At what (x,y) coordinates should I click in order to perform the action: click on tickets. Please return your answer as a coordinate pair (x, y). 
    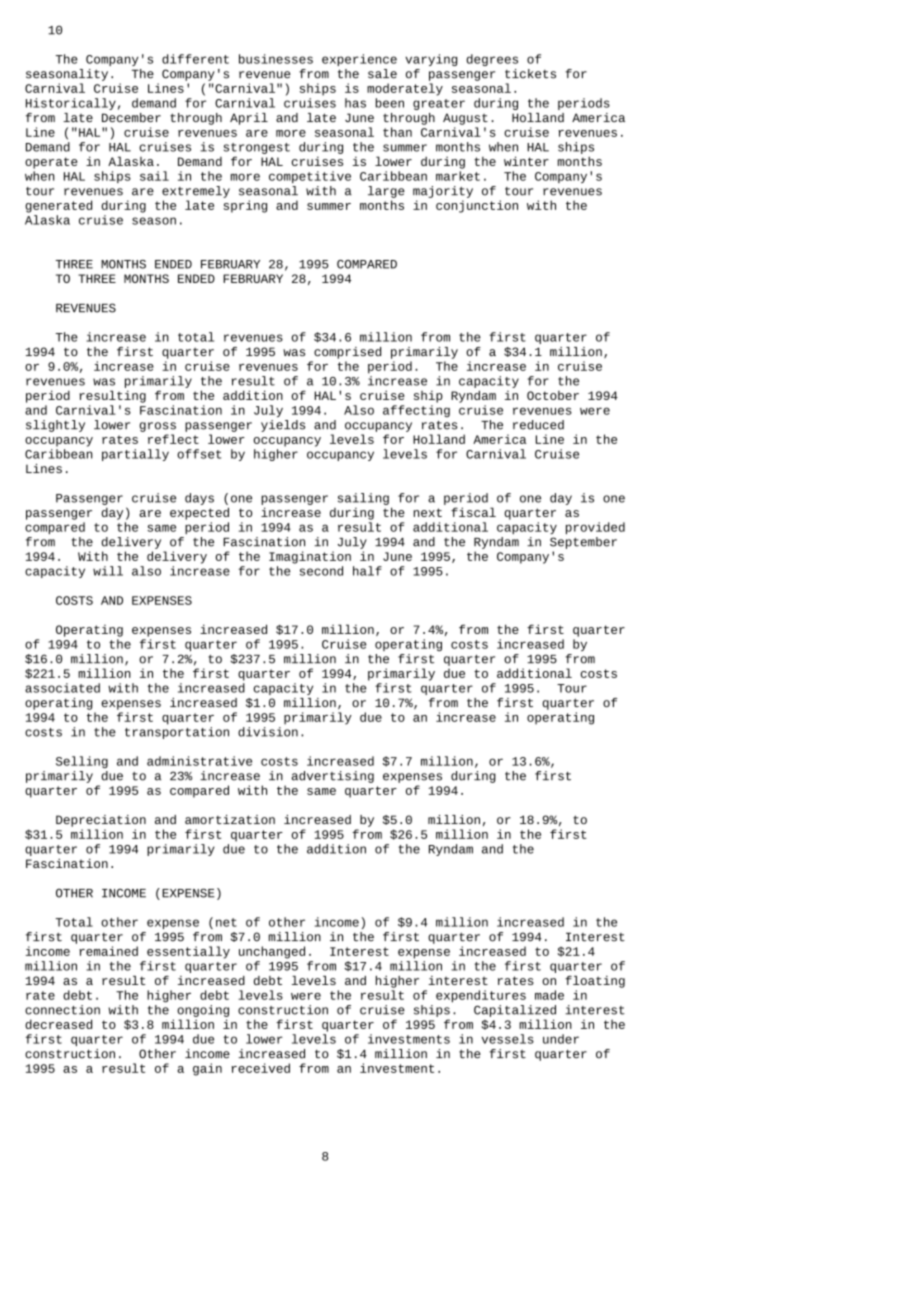
    Looking at the image, I should click on (530, 74).
